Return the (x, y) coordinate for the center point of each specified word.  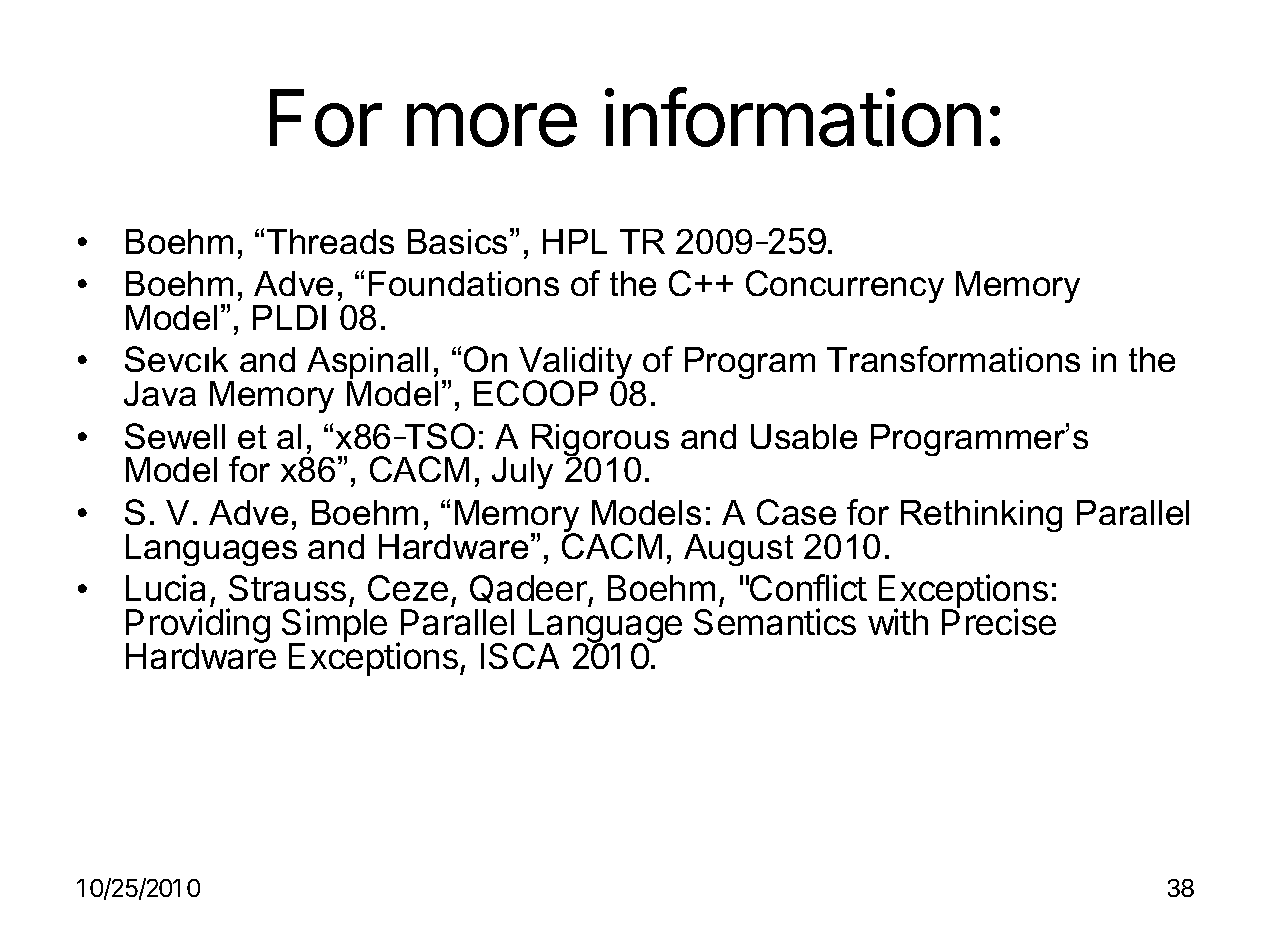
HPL (575, 241)
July (522, 473)
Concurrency (845, 286)
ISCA (520, 656)
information (793, 117)
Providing (198, 626)
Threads (330, 241)
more (492, 125)
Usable (804, 436)
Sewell (175, 436)
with (898, 621)
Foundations (464, 283)
